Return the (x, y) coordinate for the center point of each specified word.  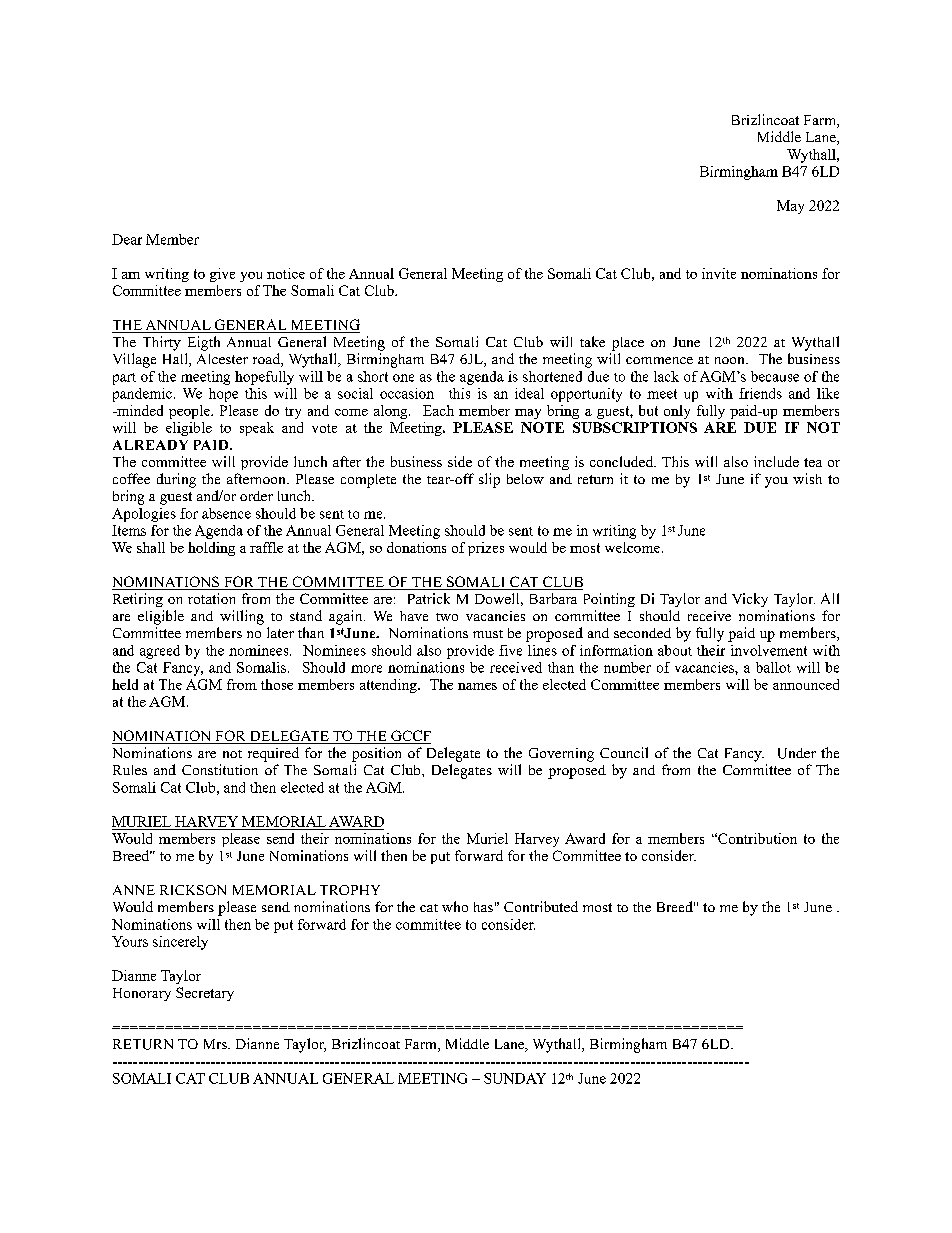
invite (719, 273)
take (592, 341)
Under (797, 753)
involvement (769, 650)
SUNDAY (515, 1078)
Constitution (220, 769)
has (483, 907)
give (222, 275)
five (510, 650)
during (176, 480)
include (776, 461)
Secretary (205, 994)
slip (489, 480)
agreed (160, 652)
